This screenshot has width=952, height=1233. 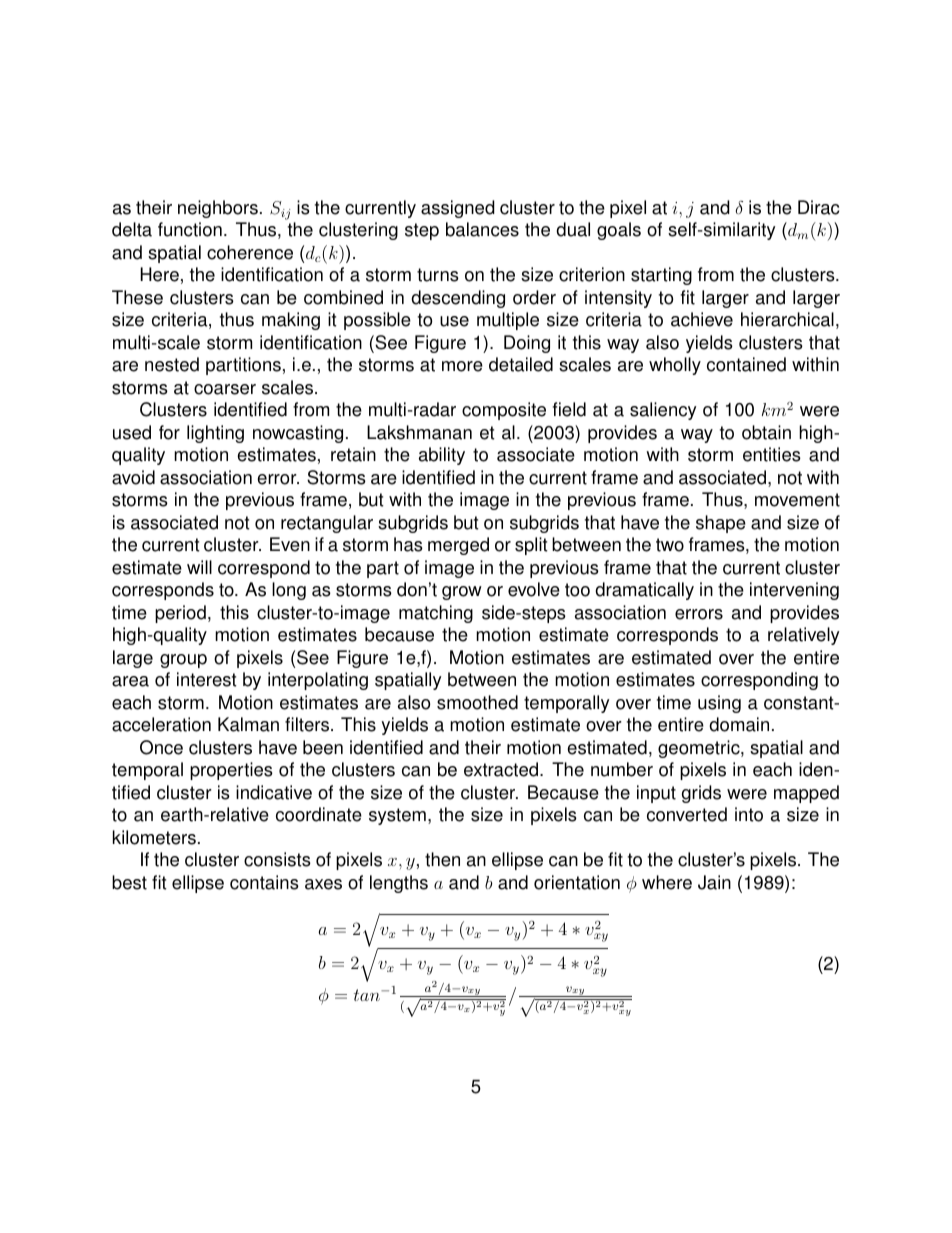 What do you see at coordinates (719, 704) in the screenshot?
I see `using` at bounding box center [719, 704].
